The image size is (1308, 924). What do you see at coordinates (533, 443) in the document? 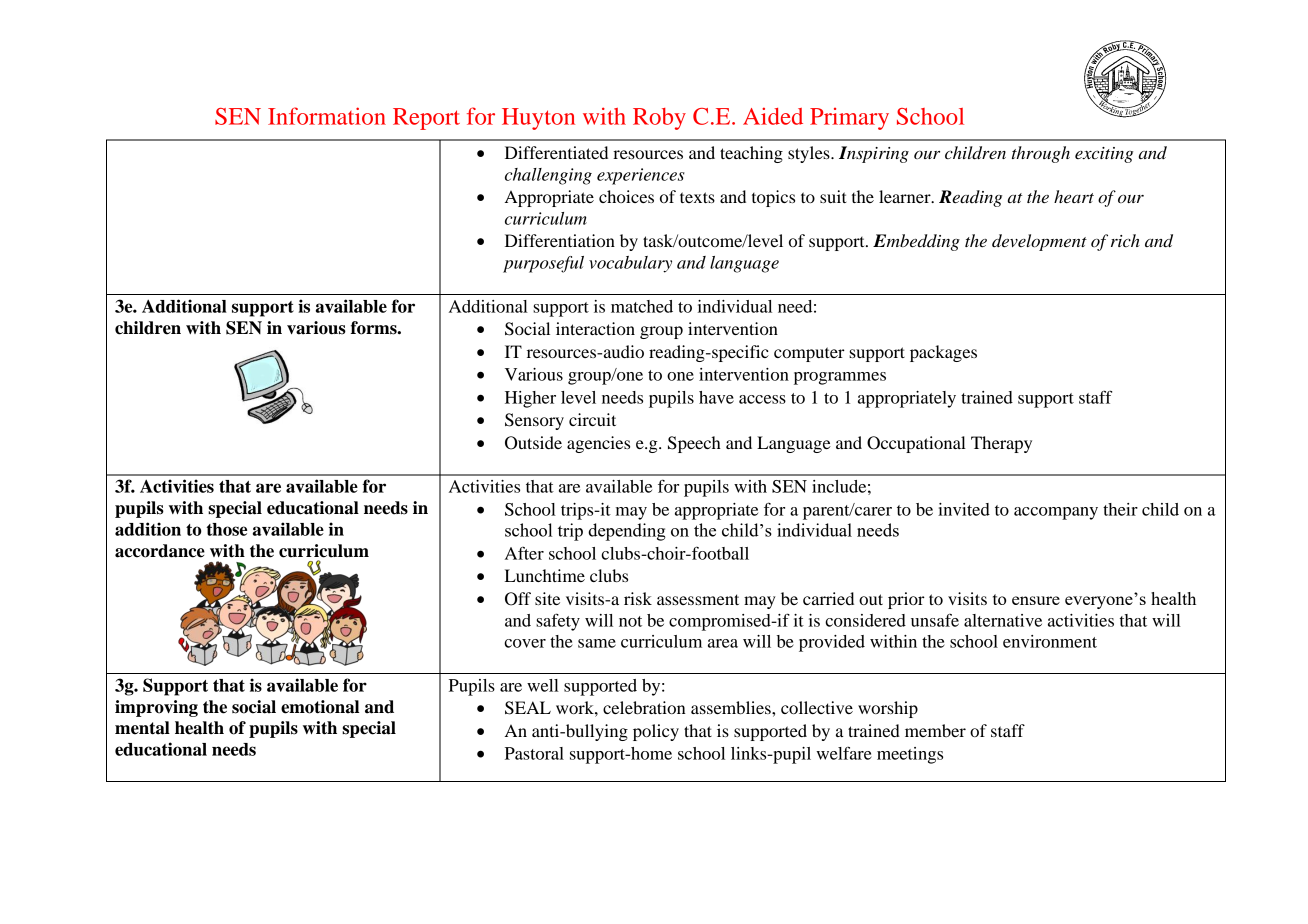
I see `Outside` at bounding box center [533, 443].
